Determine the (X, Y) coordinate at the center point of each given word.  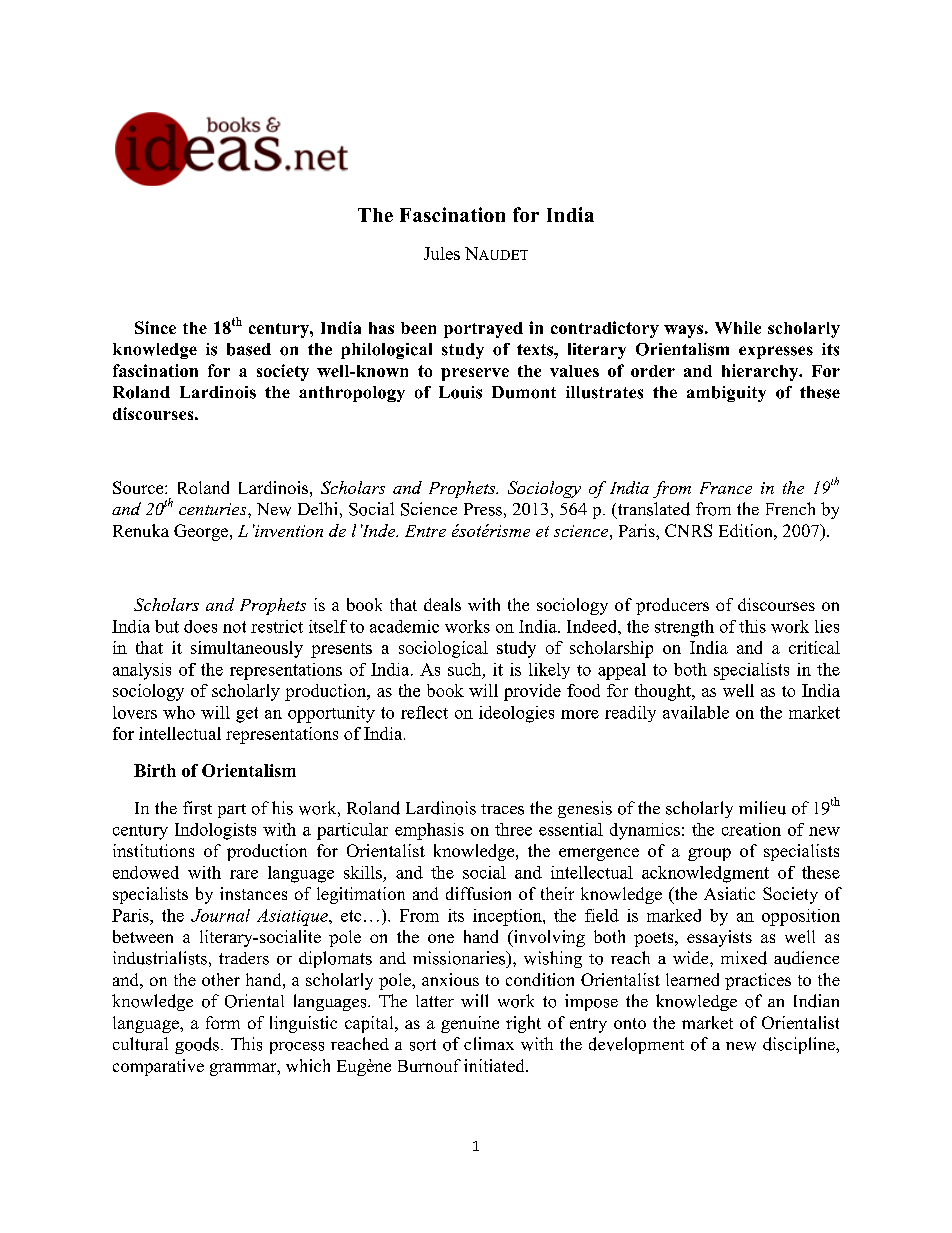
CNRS (688, 530)
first (197, 808)
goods (197, 1045)
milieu (762, 808)
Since (155, 327)
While (738, 327)
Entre (425, 531)
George (202, 532)
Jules (442, 253)
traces (502, 809)
